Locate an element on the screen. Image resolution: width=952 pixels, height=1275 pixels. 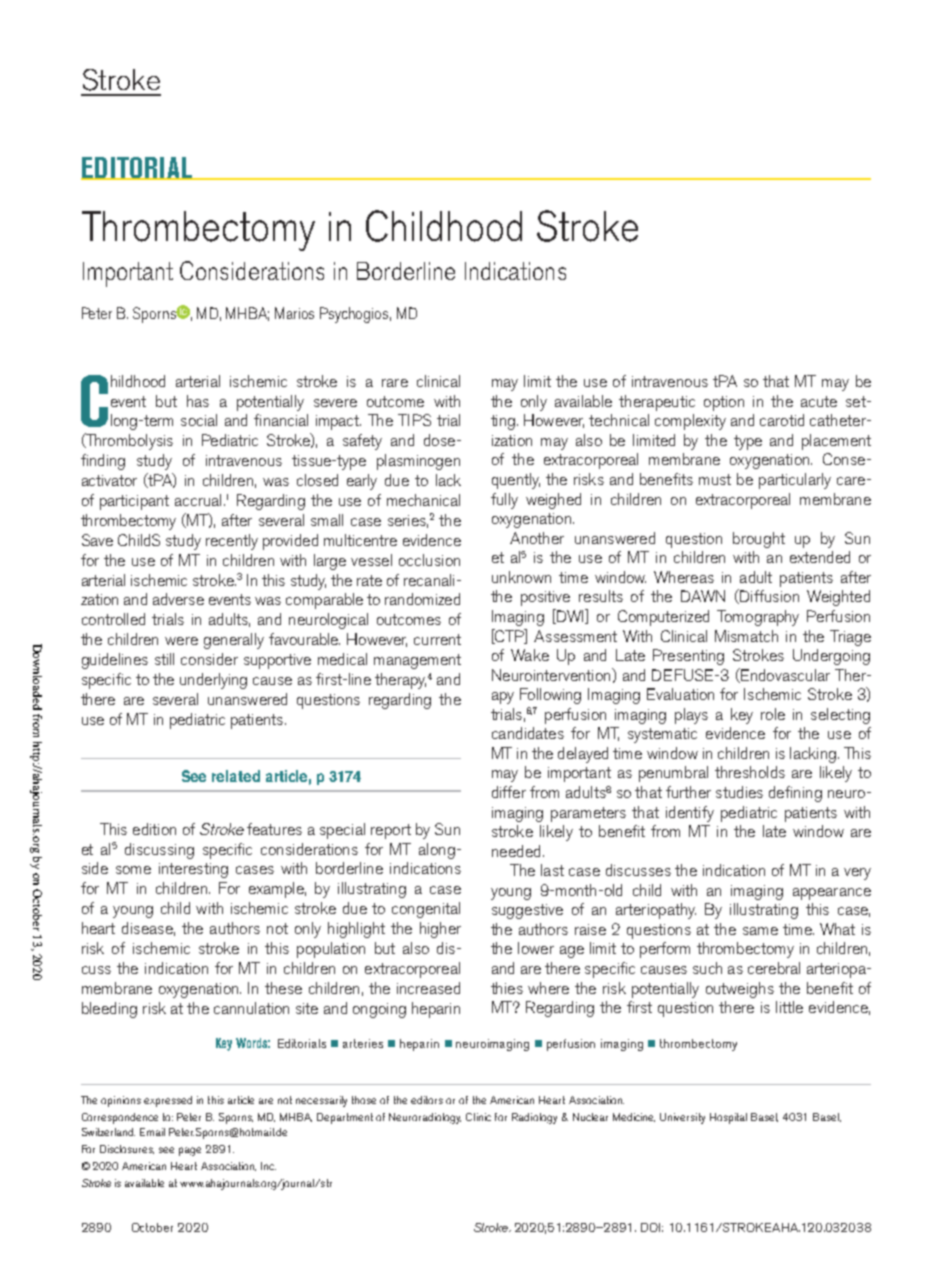
thresholds is located at coordinates (750, 772).
